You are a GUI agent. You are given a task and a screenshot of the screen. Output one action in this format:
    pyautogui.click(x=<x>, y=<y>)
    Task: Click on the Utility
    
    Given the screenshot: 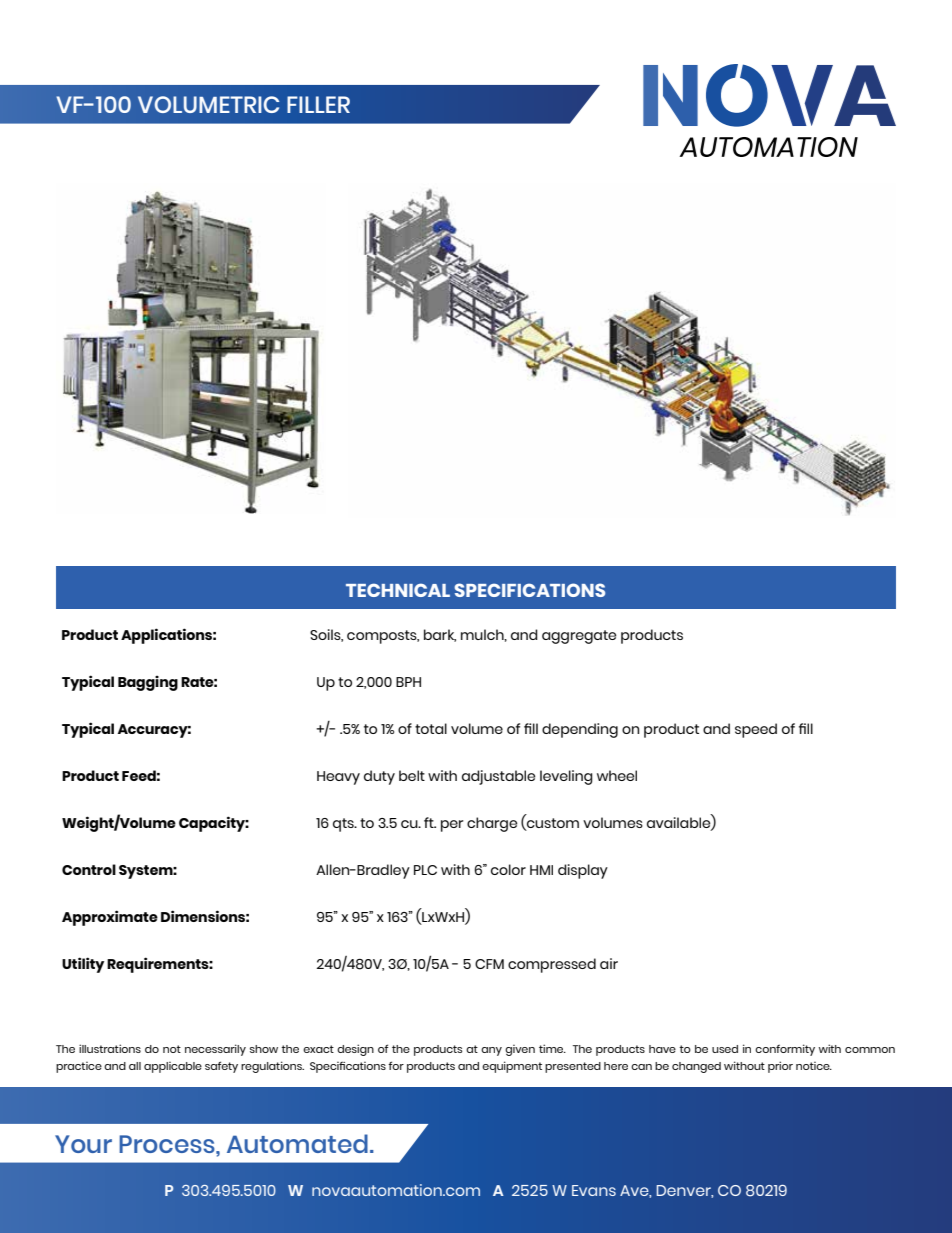 What is the action you would take?
    pyautogui.click(x=83, y=965)
